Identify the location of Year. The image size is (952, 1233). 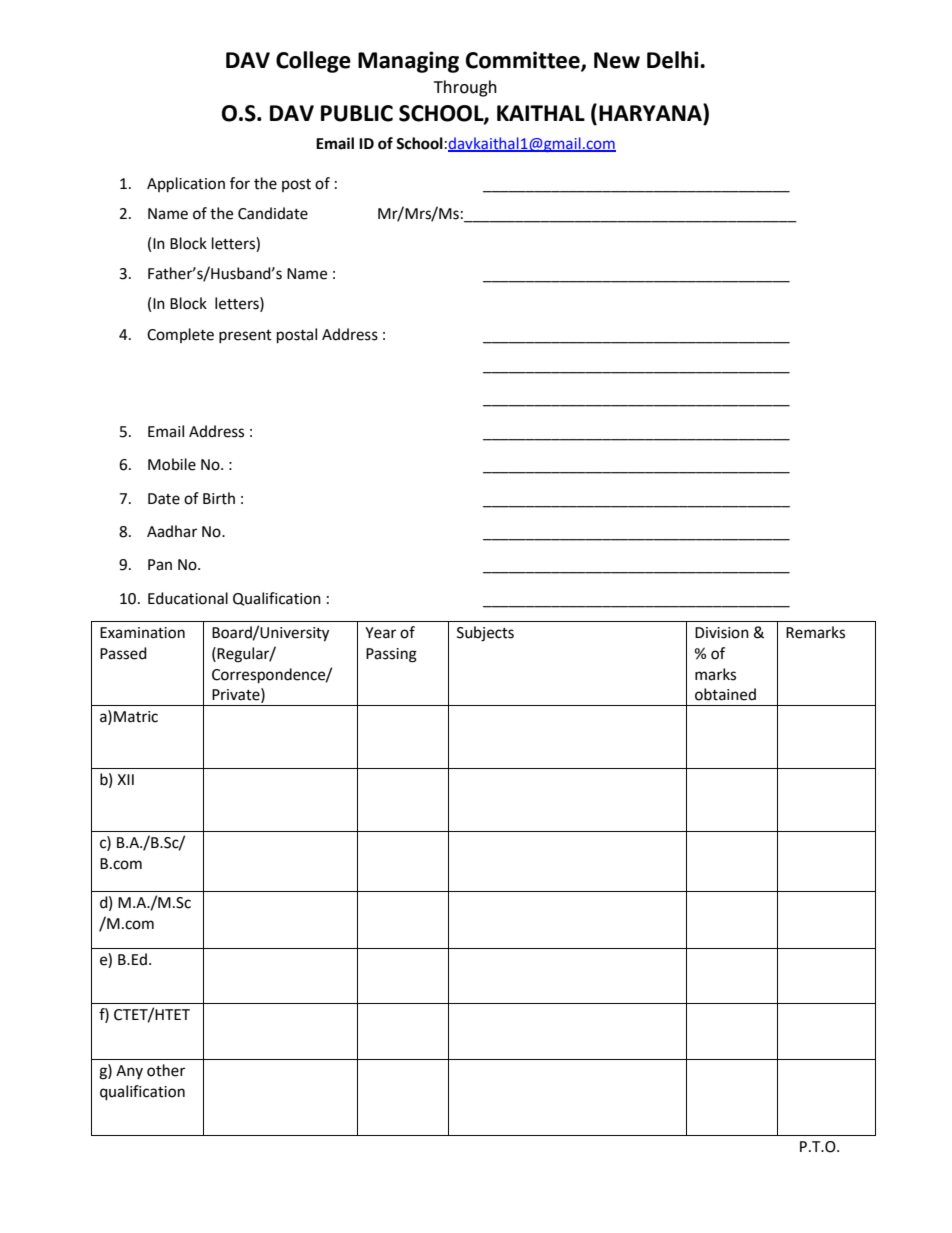
(380, 633).
